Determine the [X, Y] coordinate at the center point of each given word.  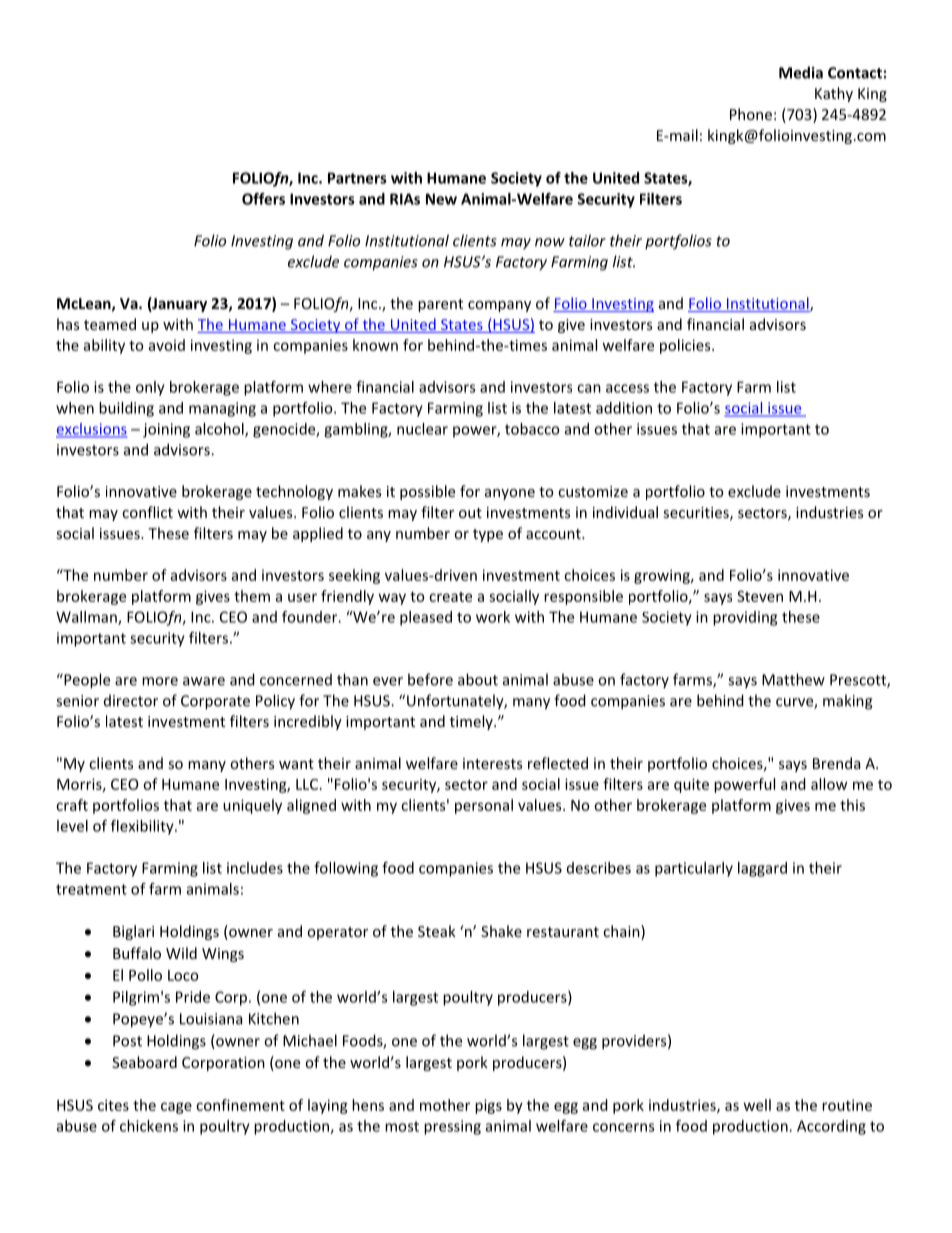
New [441, 199]
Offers [263, 199]
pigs [488, 1106]
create [450, 597]
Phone [751, 114]
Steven [760, 596]
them [252, 596]
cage [176, 1108]
